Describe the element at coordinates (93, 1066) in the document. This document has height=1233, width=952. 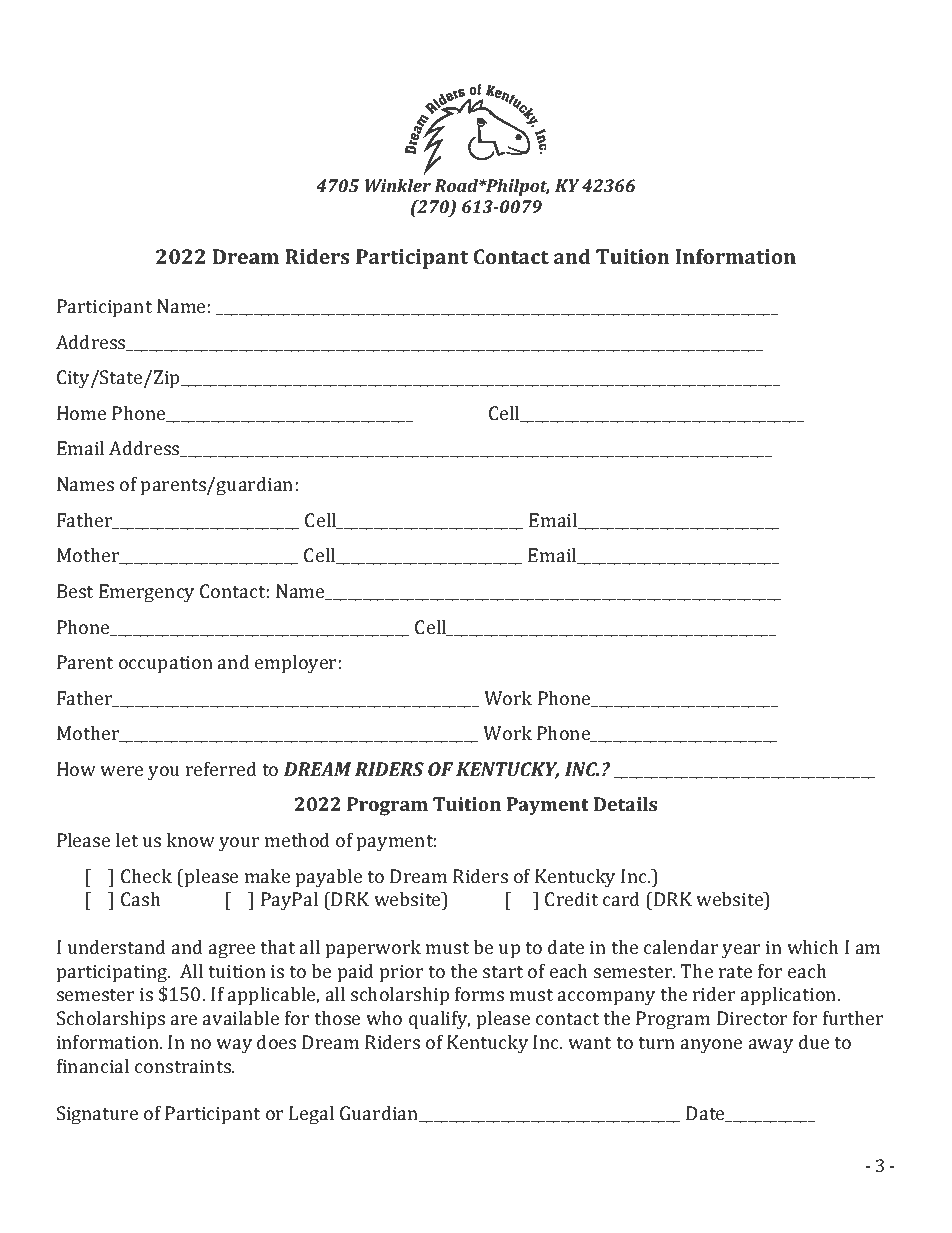
I see `financial` at that location.
